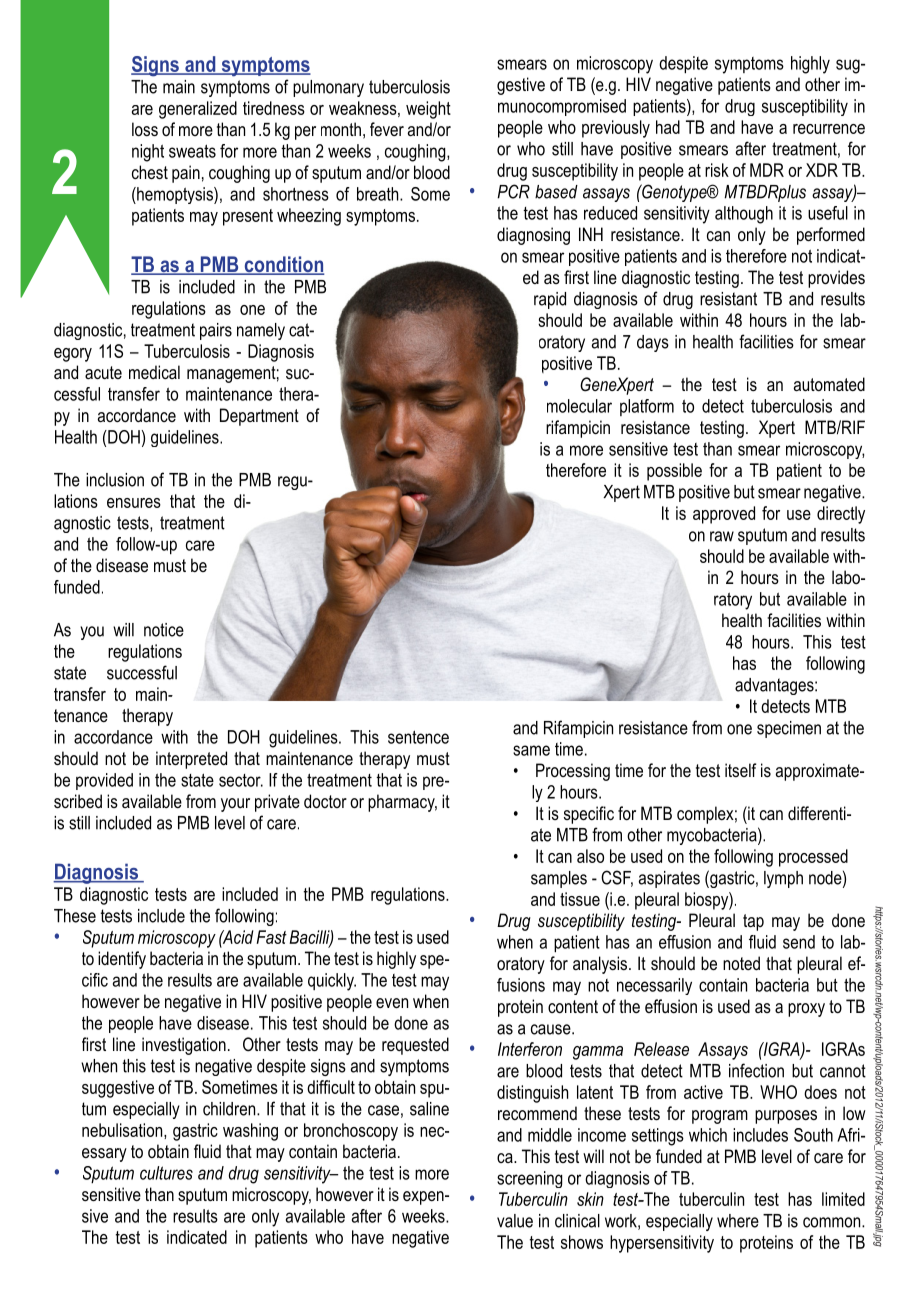 This document has height=1308, width=924. I want to click on specimen, so click(789, 729).
